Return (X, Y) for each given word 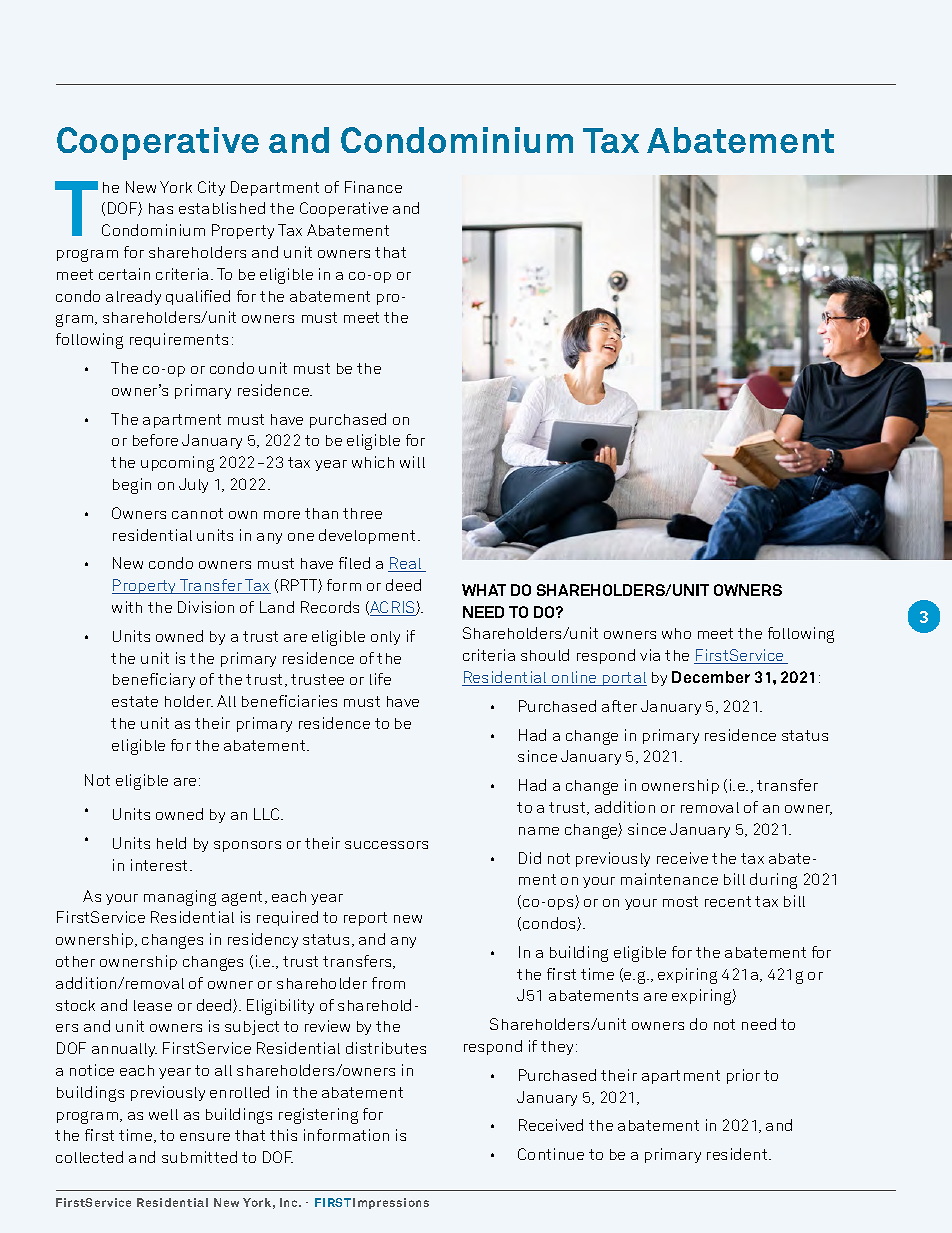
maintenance (669, 879)
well (163, 1114)
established (222, 208)
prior (743, 1076)
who (676, 633)
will (412, 462)
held (171, 843)
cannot (197, 513)
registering (318, 1116)
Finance (373, 187)
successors (386, 845)
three (362, 513)
